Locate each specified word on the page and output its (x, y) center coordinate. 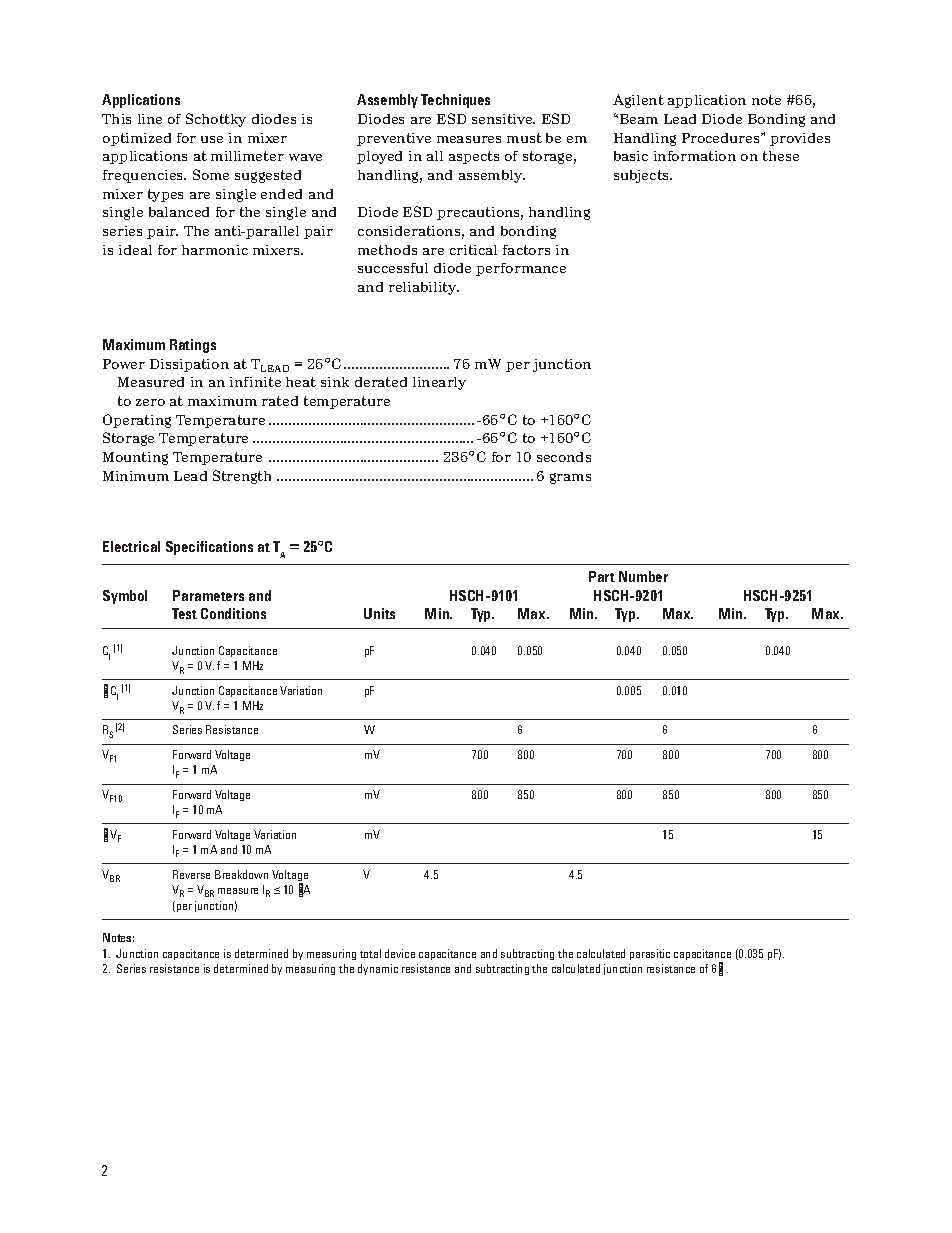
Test (184, 613)
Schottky (216, 120)
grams (570, 478)
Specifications (209, 548)
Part (602, 576)
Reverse (191, 874)
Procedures (722, 138)
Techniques (455, 101)
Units (379, 613)
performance (521, 269)
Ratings (193, 346)
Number (643, 576)
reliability (424, 288)
